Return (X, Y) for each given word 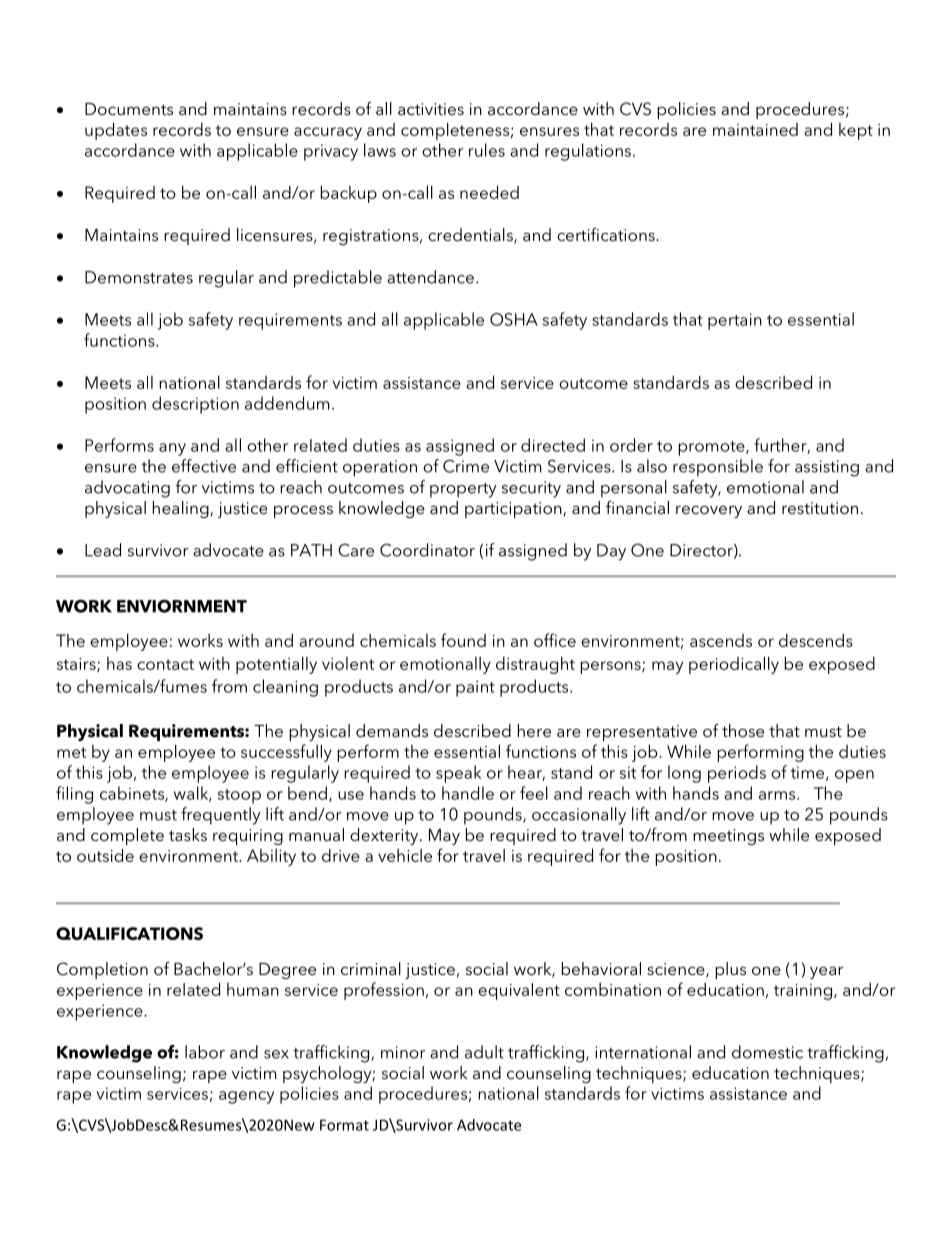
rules (487, 150)
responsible (718, 468)
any (172, 449)
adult (484, 1052)
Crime (466, 466)
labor (205, 1052)
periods (737, 774)
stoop (239, 796)
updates (116, 131)
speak (458, 774)
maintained (755, 129)
